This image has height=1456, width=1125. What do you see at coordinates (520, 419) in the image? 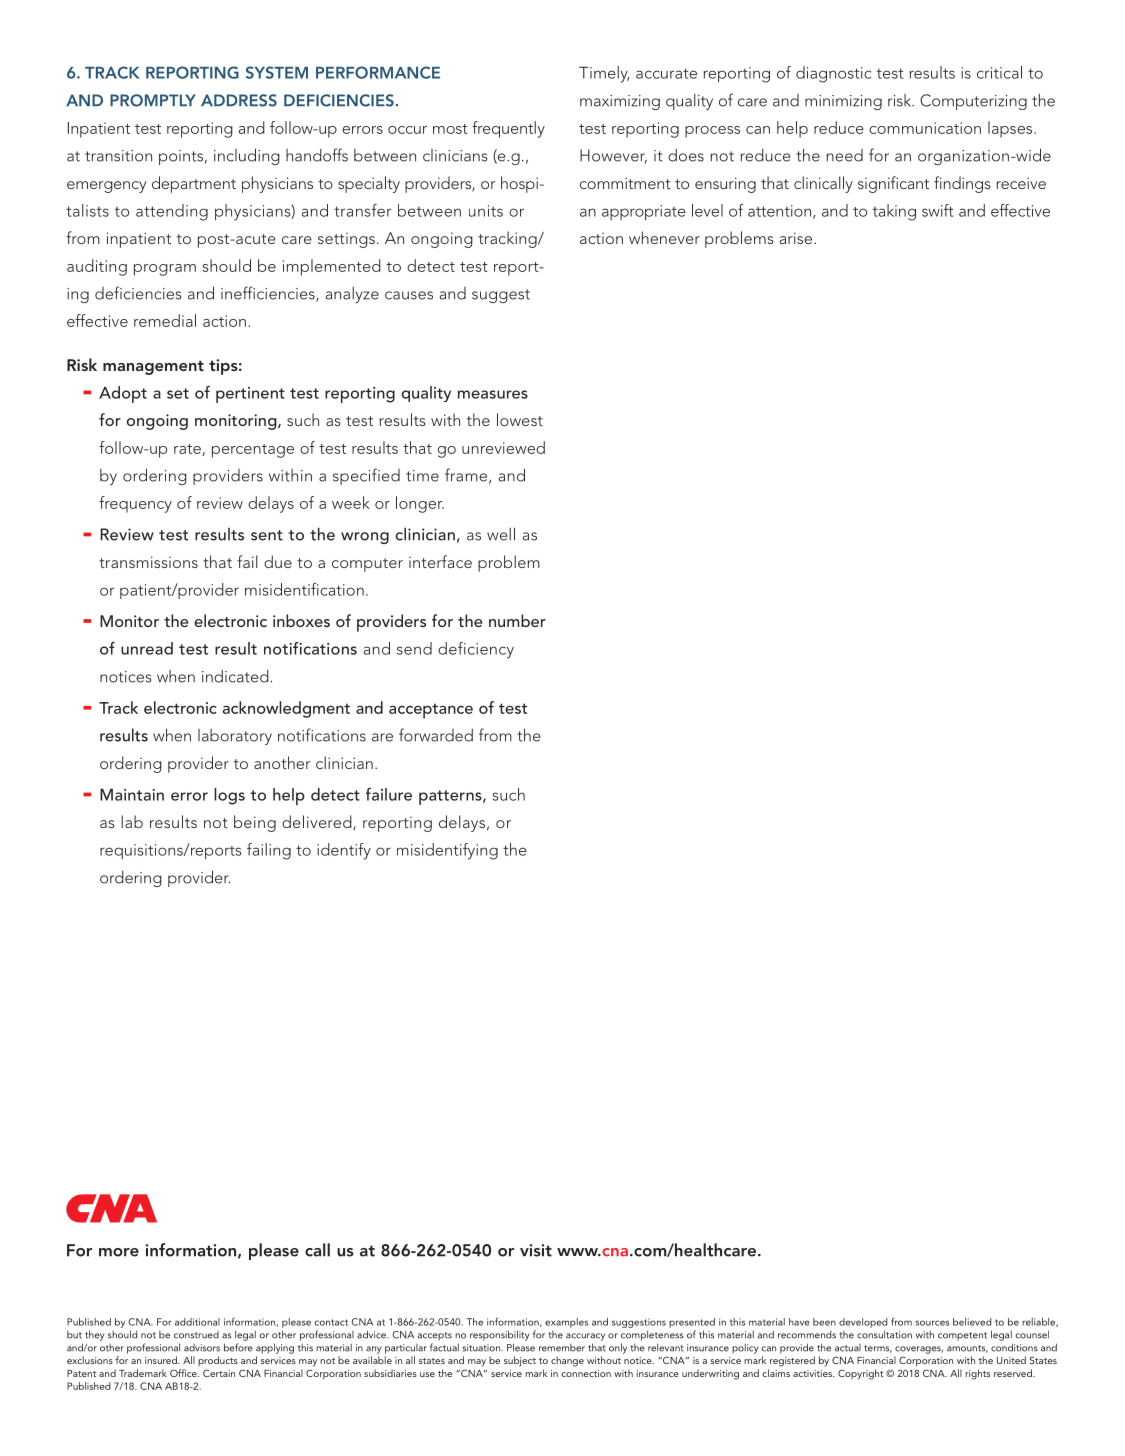
I see `lowest` at bounding box center [520, 419].
